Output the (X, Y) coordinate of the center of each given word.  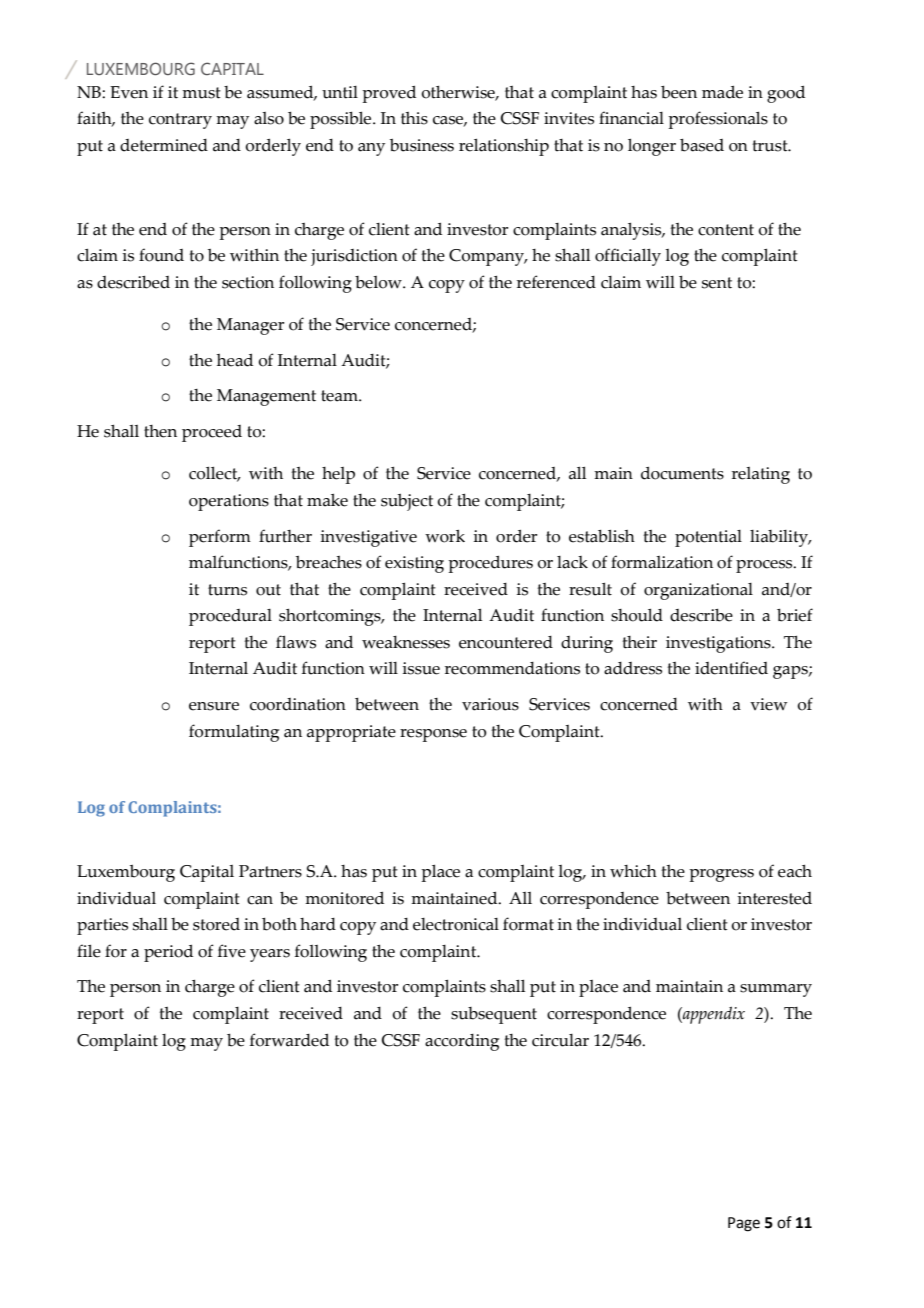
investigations (719, 644)
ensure (214, 706)
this (414, 118)
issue (421, 668)
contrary (180, 121)
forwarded (289, 1040)
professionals (718, 120)
